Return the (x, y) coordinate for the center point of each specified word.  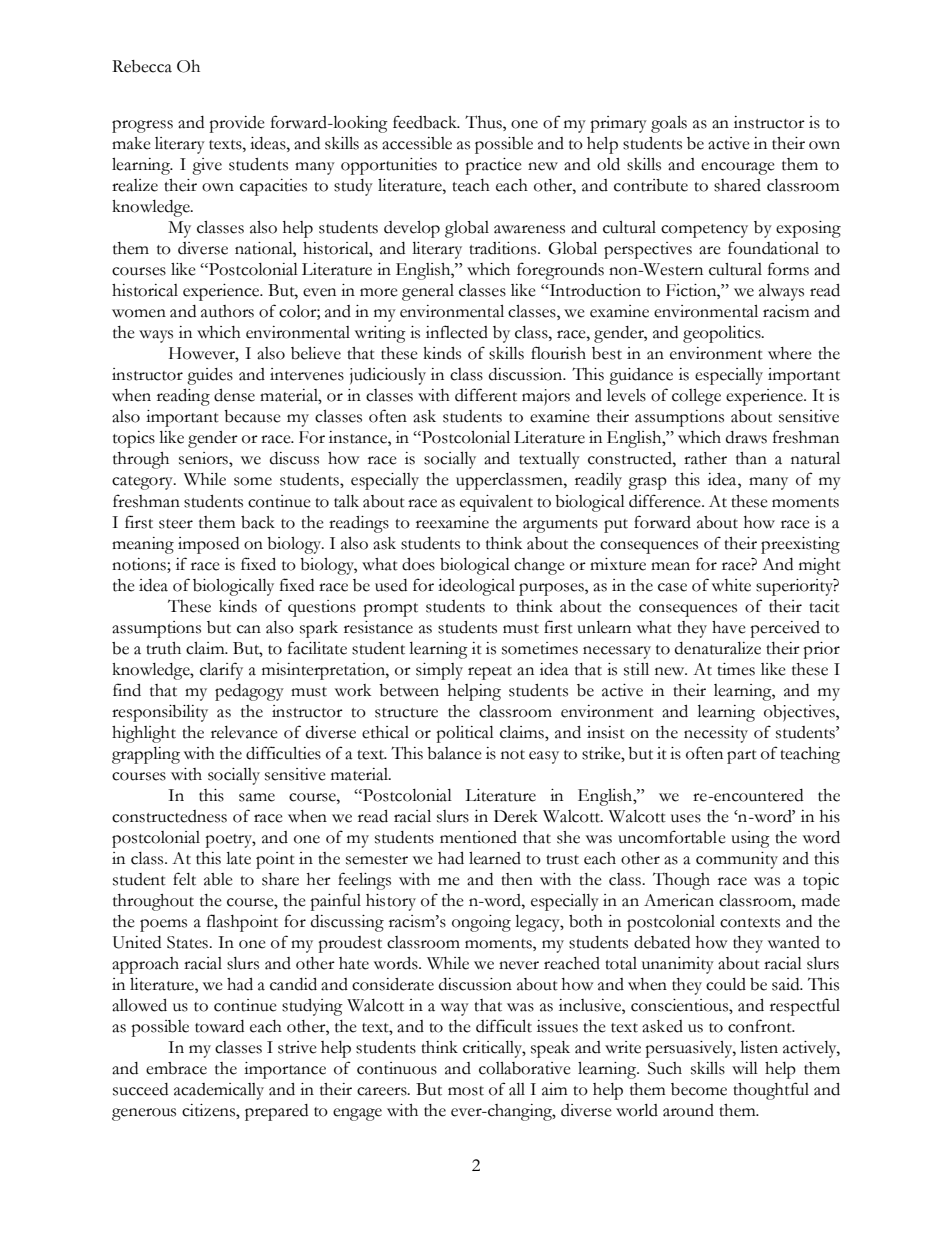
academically (219, 1091)
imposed (208, 545)
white (731, 585)
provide (237, 124)
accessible (417, 143)
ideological (476, 587)
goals (669, 124)
